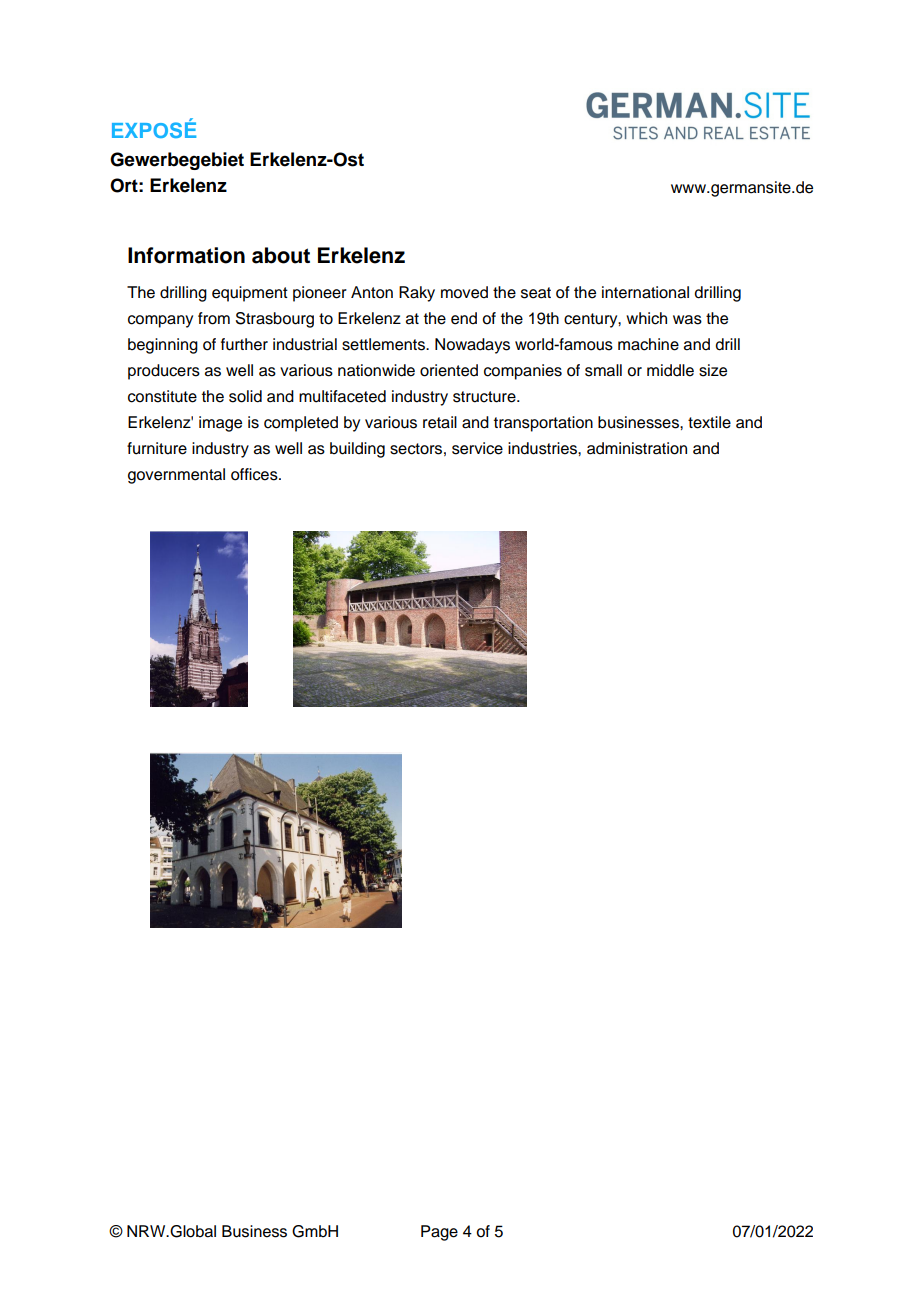 The width and height of the screenshot is (924, 1308). Describe the element at coordinates (250, 294) in the screenshot. I see `equipment` at that location.
